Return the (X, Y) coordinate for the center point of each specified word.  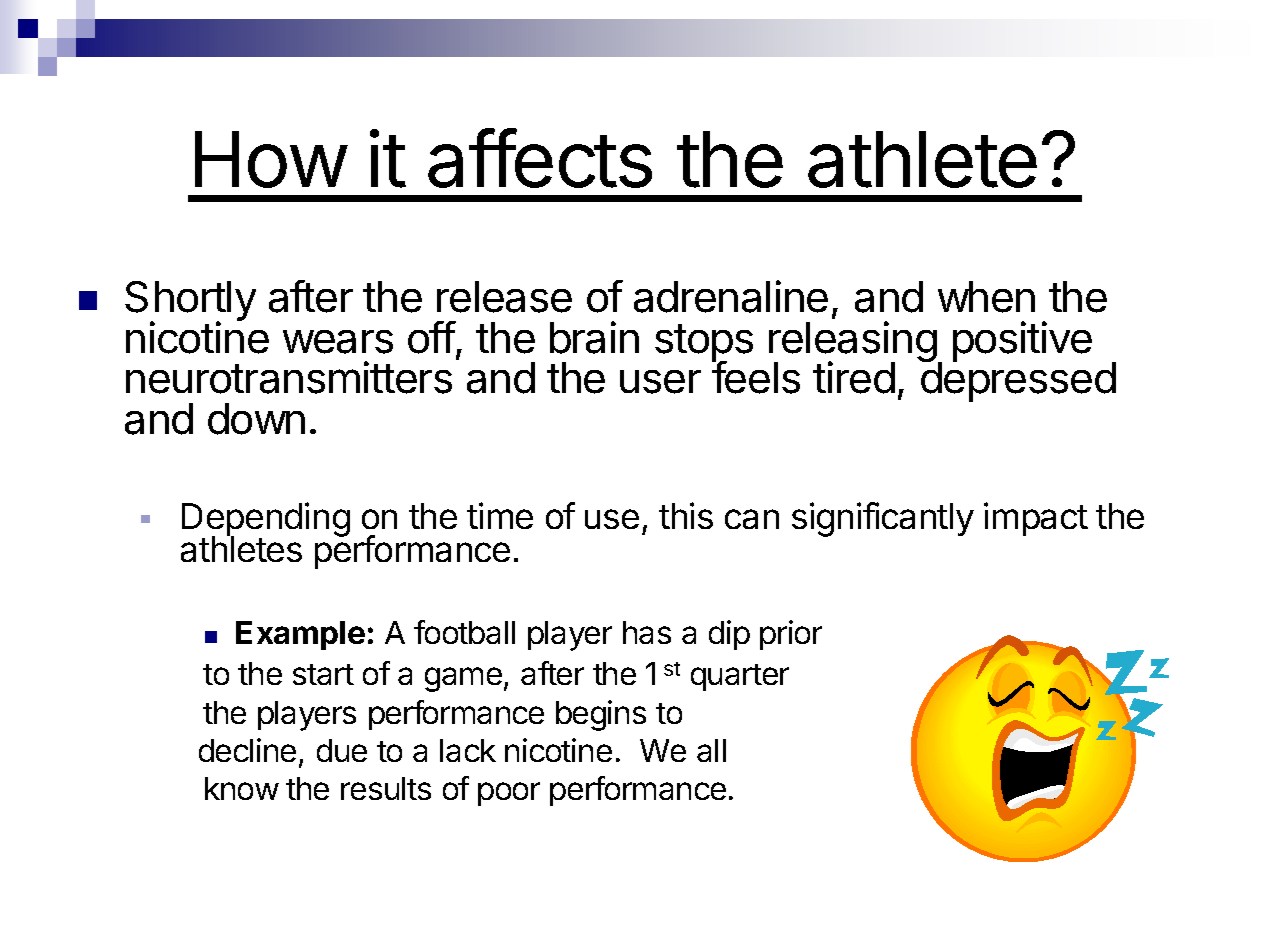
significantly (883, 519)
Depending (266, 520)
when (986, 297)
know (242, 788)
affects (540, 158)
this (686, 515)
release (504, 297)
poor (509, 794)
